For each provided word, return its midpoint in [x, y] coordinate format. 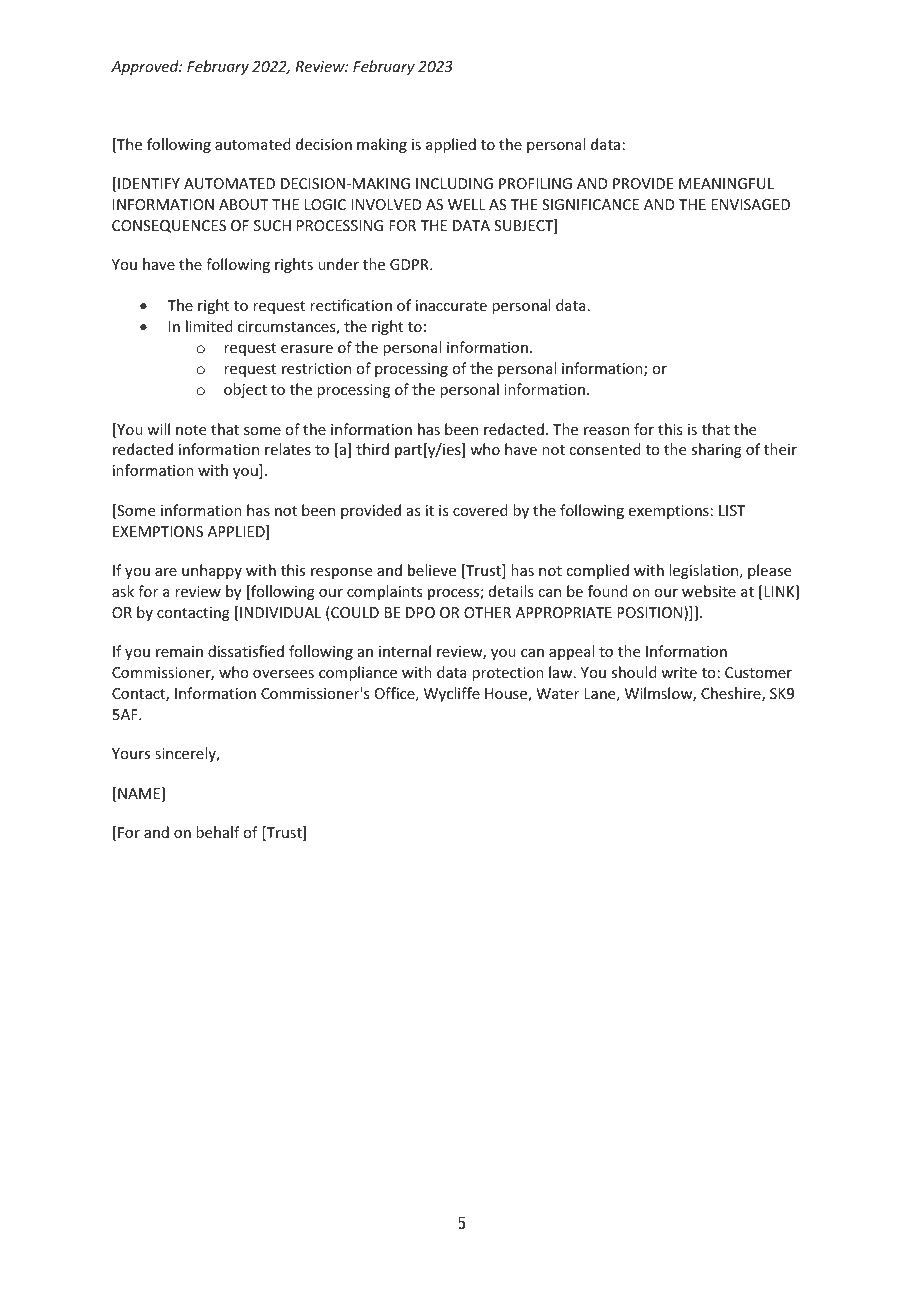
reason [606, 431]
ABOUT [244, 204]
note [191, 430]
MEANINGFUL [726, 183]
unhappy [212, 571]
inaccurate [451, 305]
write [679, 672]
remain [179, 651]
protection [508, 674]
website [709, 591]
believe [432, 570]
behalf [218, 832]
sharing [716, 450]
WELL [467, 204]
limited [209, 326]
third [372, 449]
